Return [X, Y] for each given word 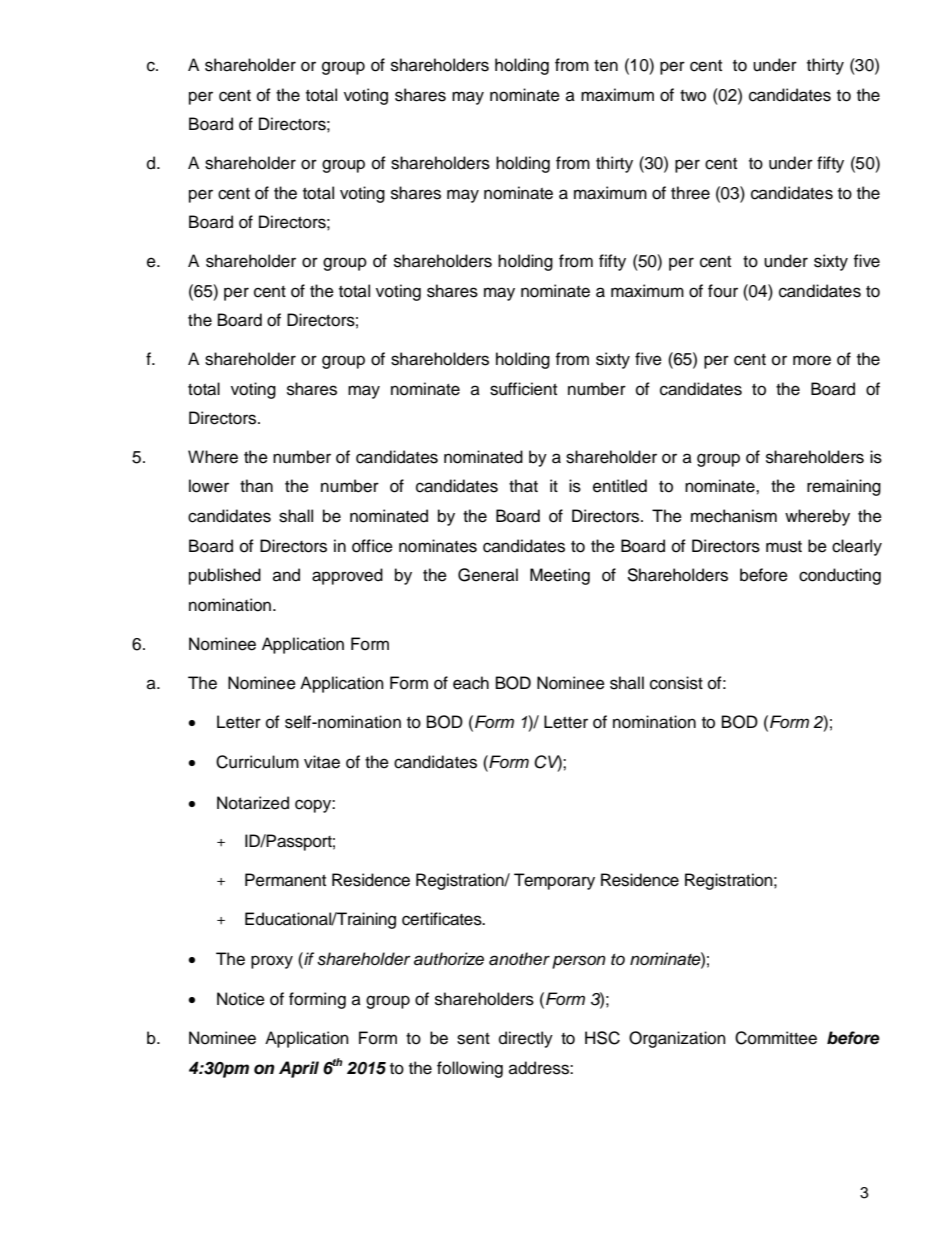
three [690, 193]
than [256, 486]
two [693, 96]
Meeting [560, 576]
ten [606, 66]
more [812, 360]
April [299, 1069]
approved [347, 576]
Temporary [554, 881]
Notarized [253, 803]
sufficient [523, 389]
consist [676, 683]
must [784, 547]
